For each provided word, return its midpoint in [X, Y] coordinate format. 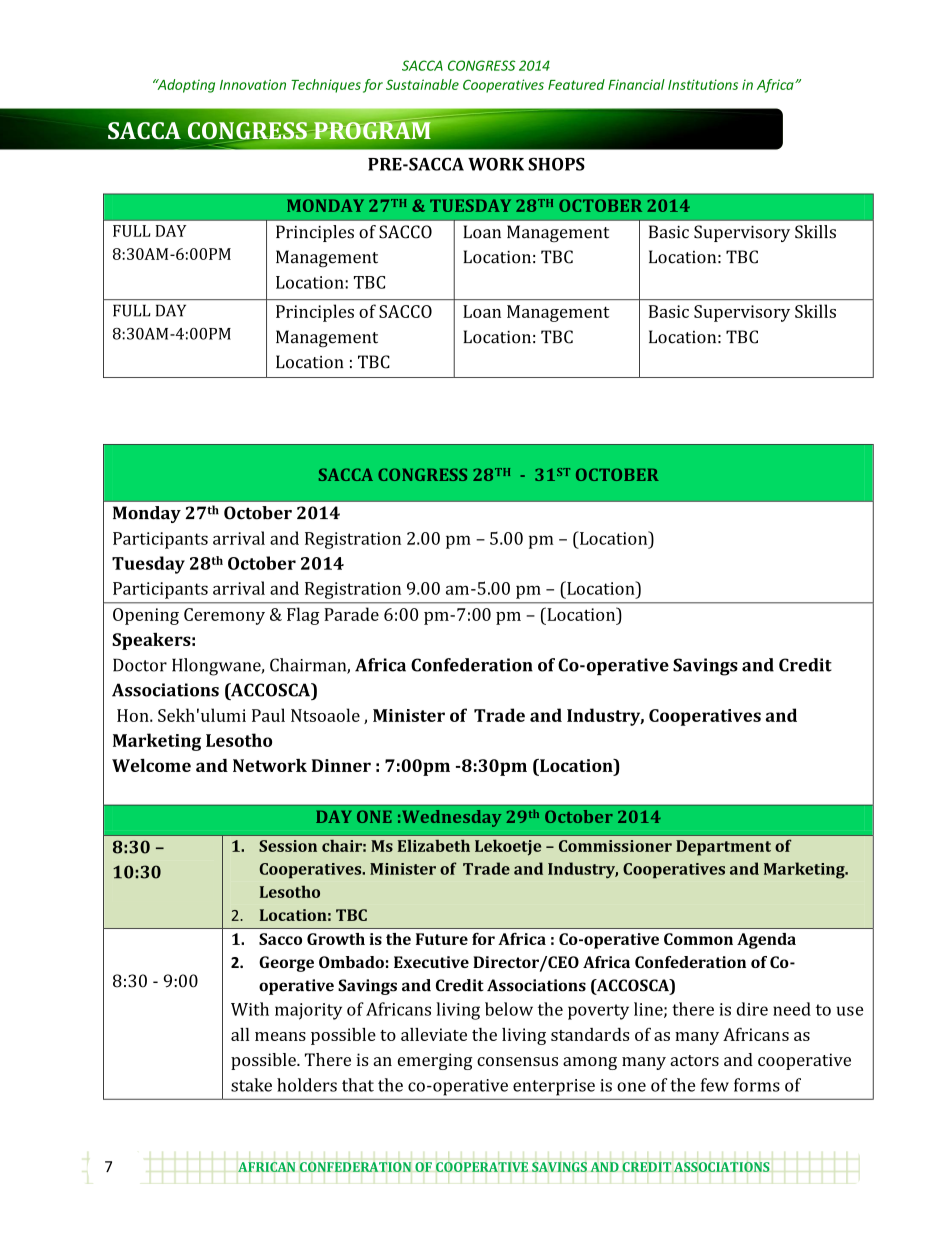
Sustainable [422, 84]
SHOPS [556, 164]
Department [723, 848]
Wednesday [451, 818]
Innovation [253, 84]
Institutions [703, 84]
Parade [351, 614]
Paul [268, 715]
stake [251, 1085]
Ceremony [224, 616]
